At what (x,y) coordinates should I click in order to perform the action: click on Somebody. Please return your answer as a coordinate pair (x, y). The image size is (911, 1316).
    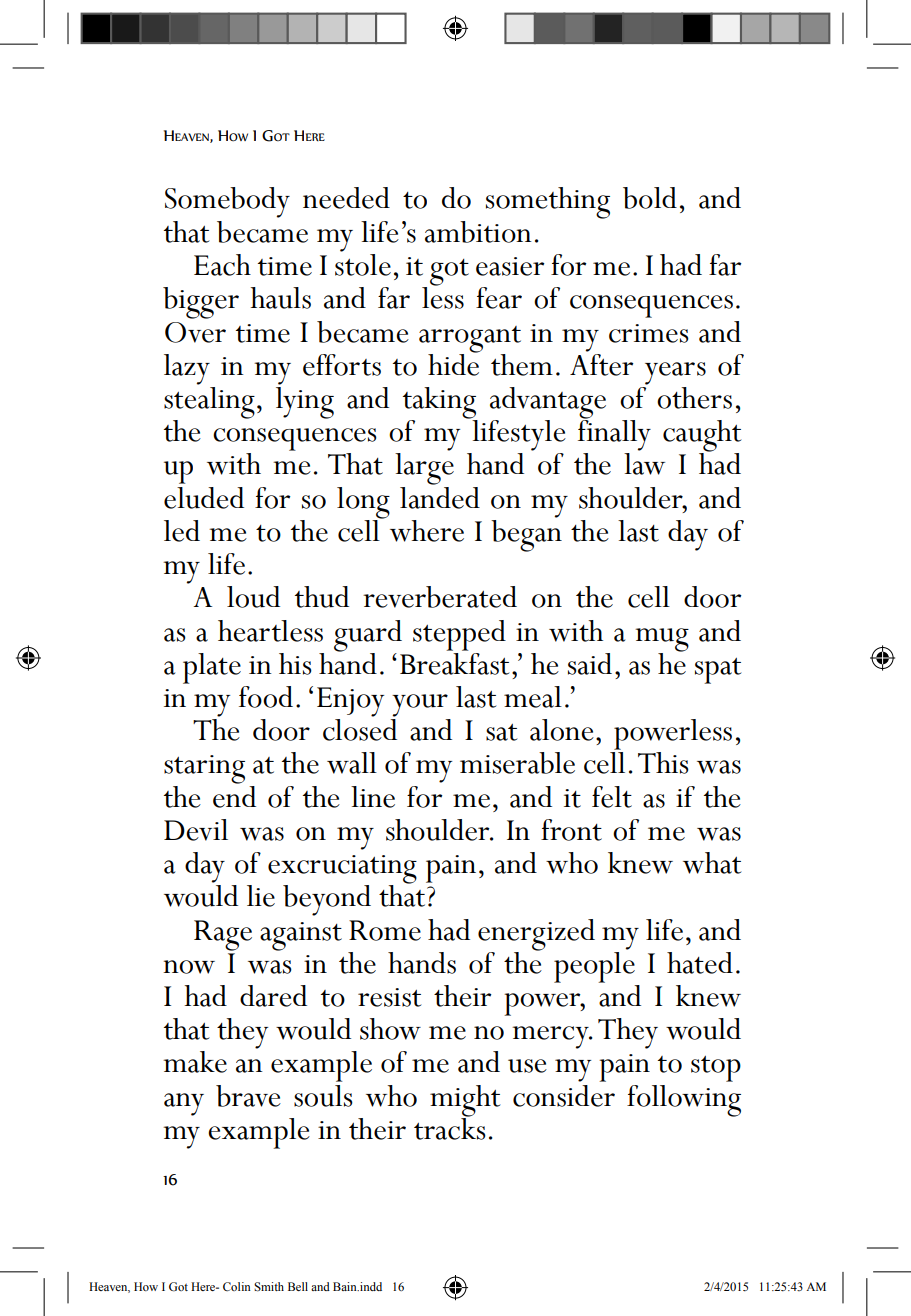
    Looking at the image, I should click on (227, 202).
